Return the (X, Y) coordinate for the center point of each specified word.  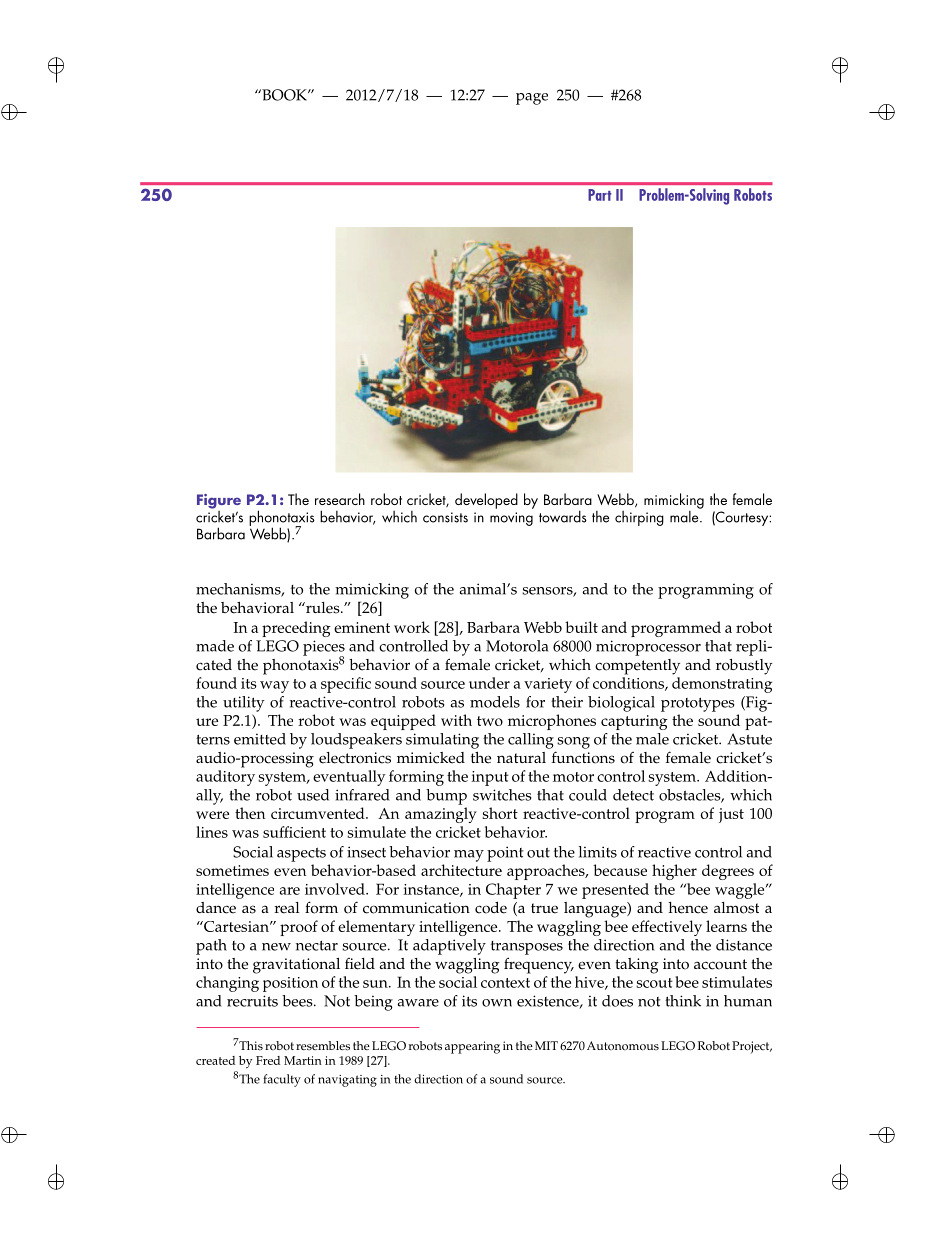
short (500, 813)
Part (599, 195)
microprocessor (648, 648)
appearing (472, 1047)
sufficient (294, 832)
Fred (268, 1060)
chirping (639, 518)
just (731, 815)
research (340, 499)
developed (486, 501)
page (532, 99)
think (683, 1001)
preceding (296, 629)
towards (563, 516)
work (412, 627)
